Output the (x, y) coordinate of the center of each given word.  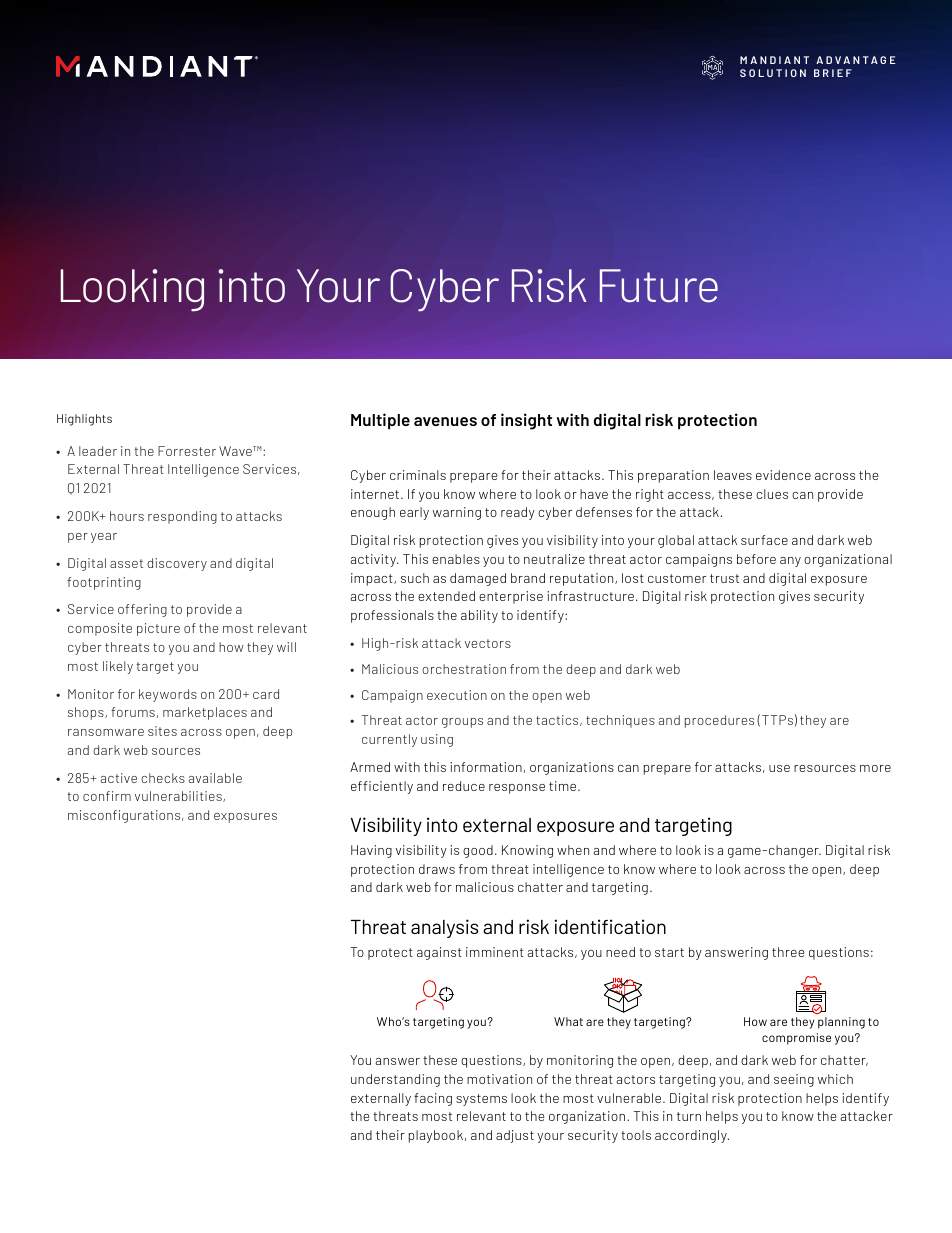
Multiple (380, 421)
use (779, 768)
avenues (445, 421)
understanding (395, 1080)
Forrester (187, 451)
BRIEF (833, 73)
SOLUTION (773, 73)
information (486, 767)
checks (163, 778)
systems (481, 1100)
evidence (783, 475)
